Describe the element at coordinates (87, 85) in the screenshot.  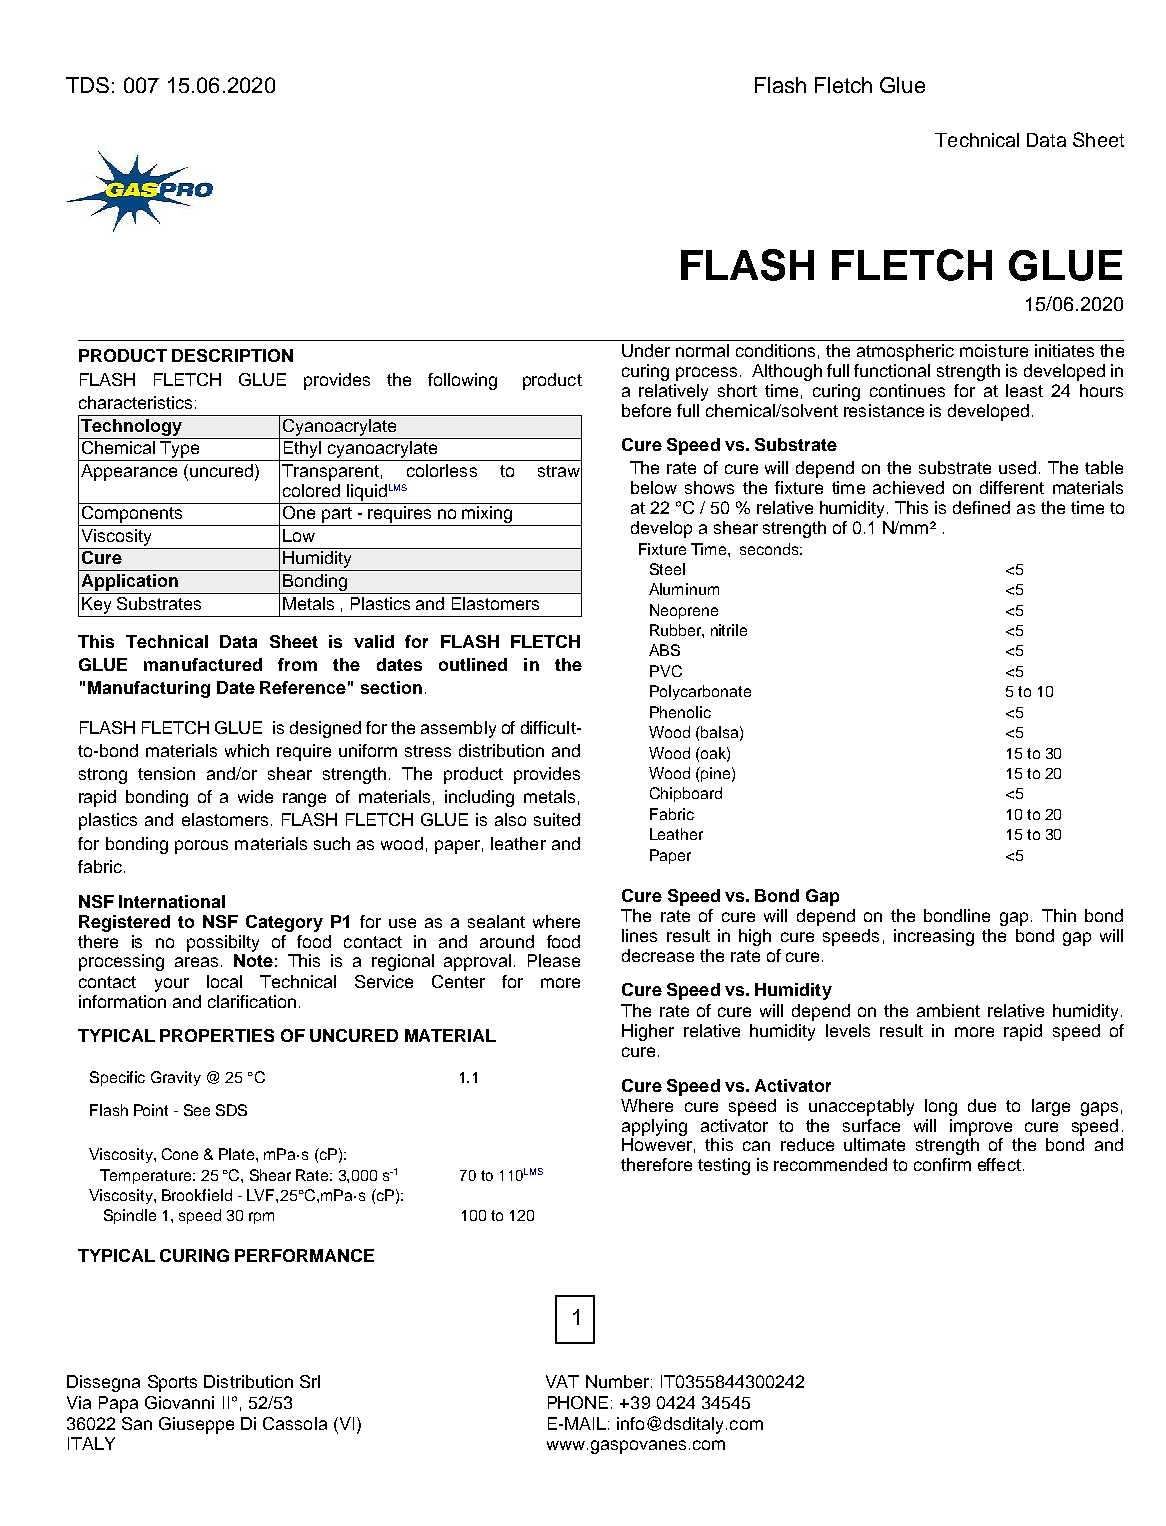
I see `TDS` at that location.
